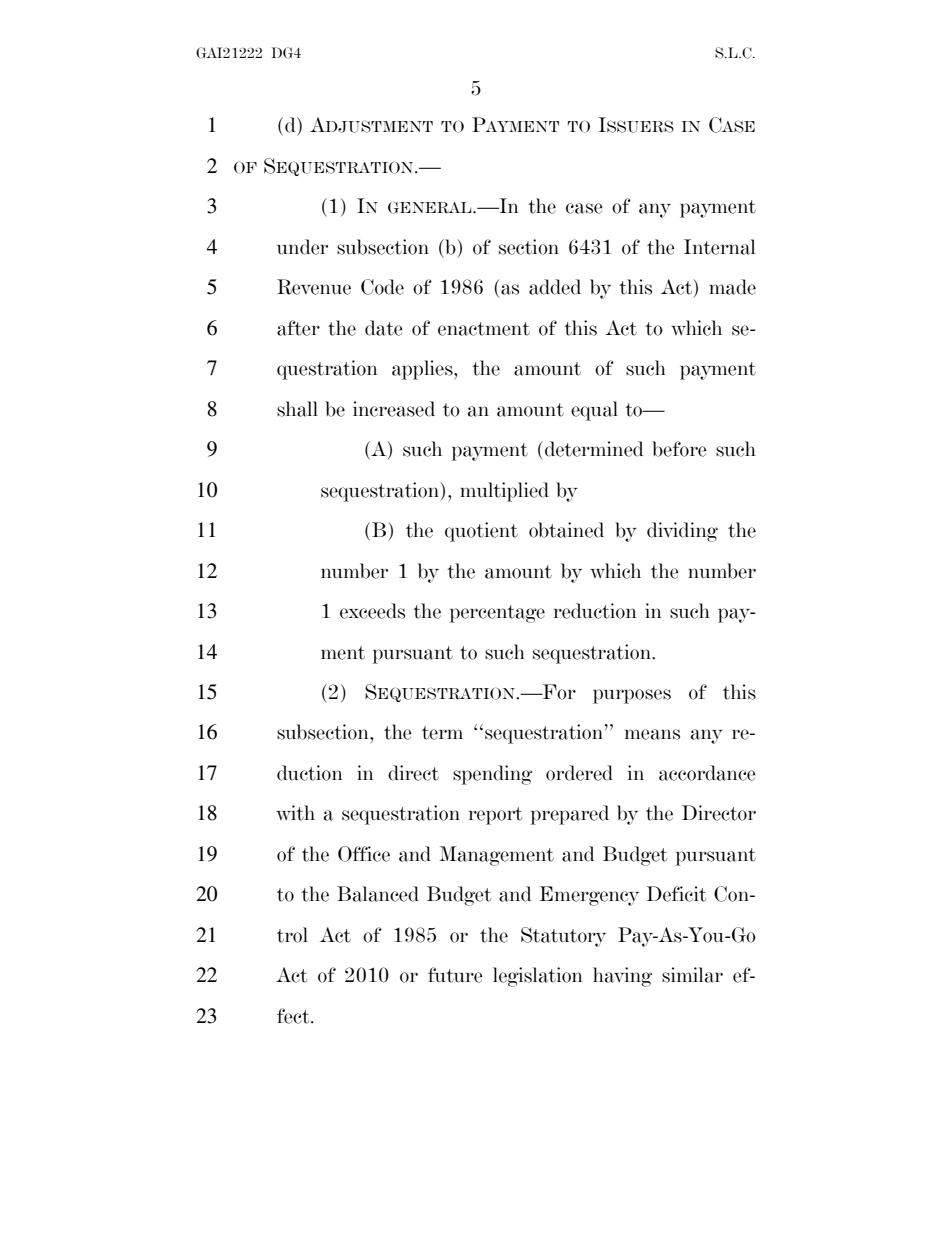 The width and height of the screenshot is (952, 1233). Describe the element at coordinates (555, 287) in the screenshot. I see `added` at that location.
